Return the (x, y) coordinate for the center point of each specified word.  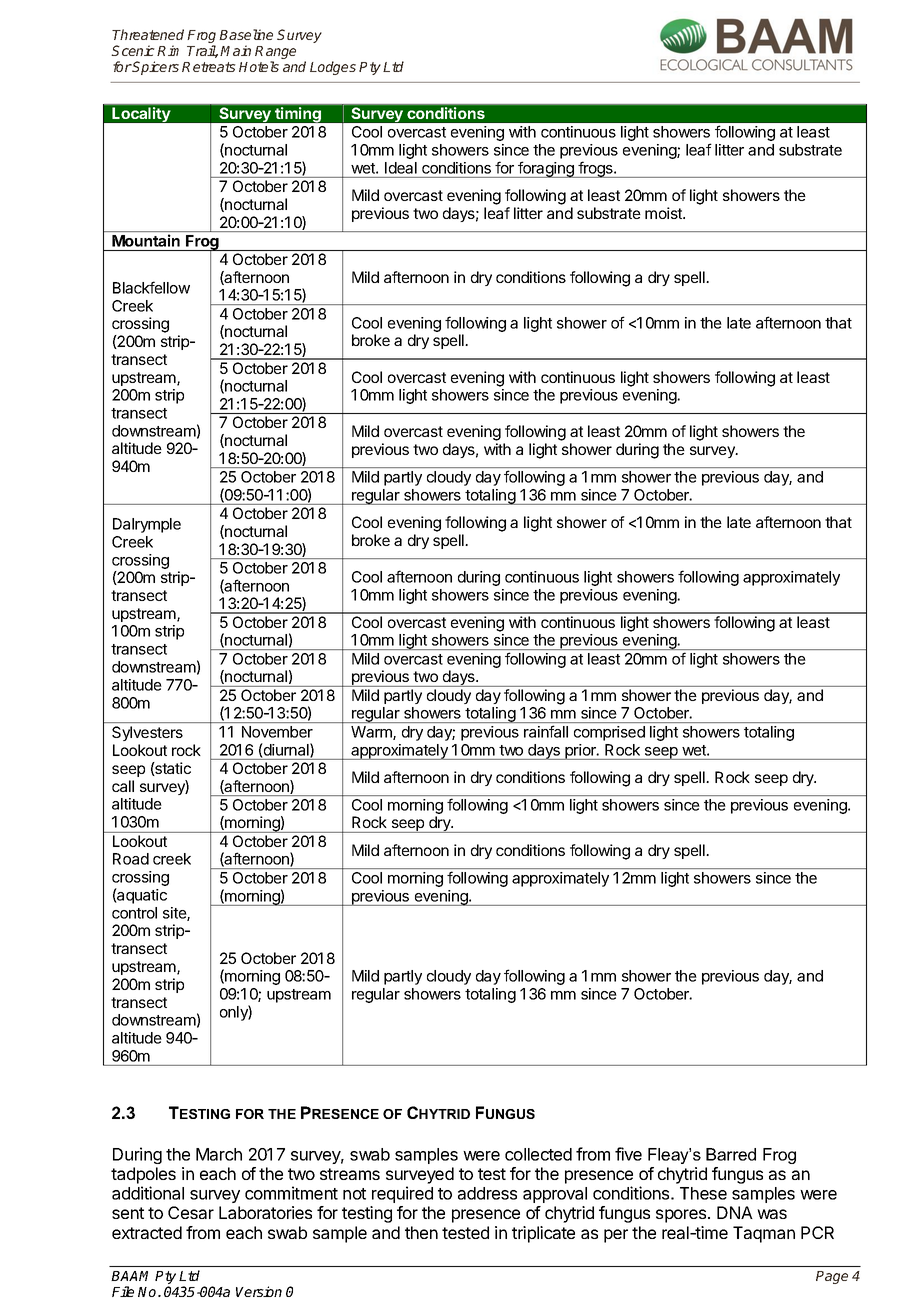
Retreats (209, 67)
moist (664, 213)
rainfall (546, 731)
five (628, 1154)
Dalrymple (147, 525)
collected (538, 1154)
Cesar (191, 1212)
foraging (546, 169)
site (175, 914)
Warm (372, 733)
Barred (731, 1154)
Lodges (333, 68)
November (277, 732)
